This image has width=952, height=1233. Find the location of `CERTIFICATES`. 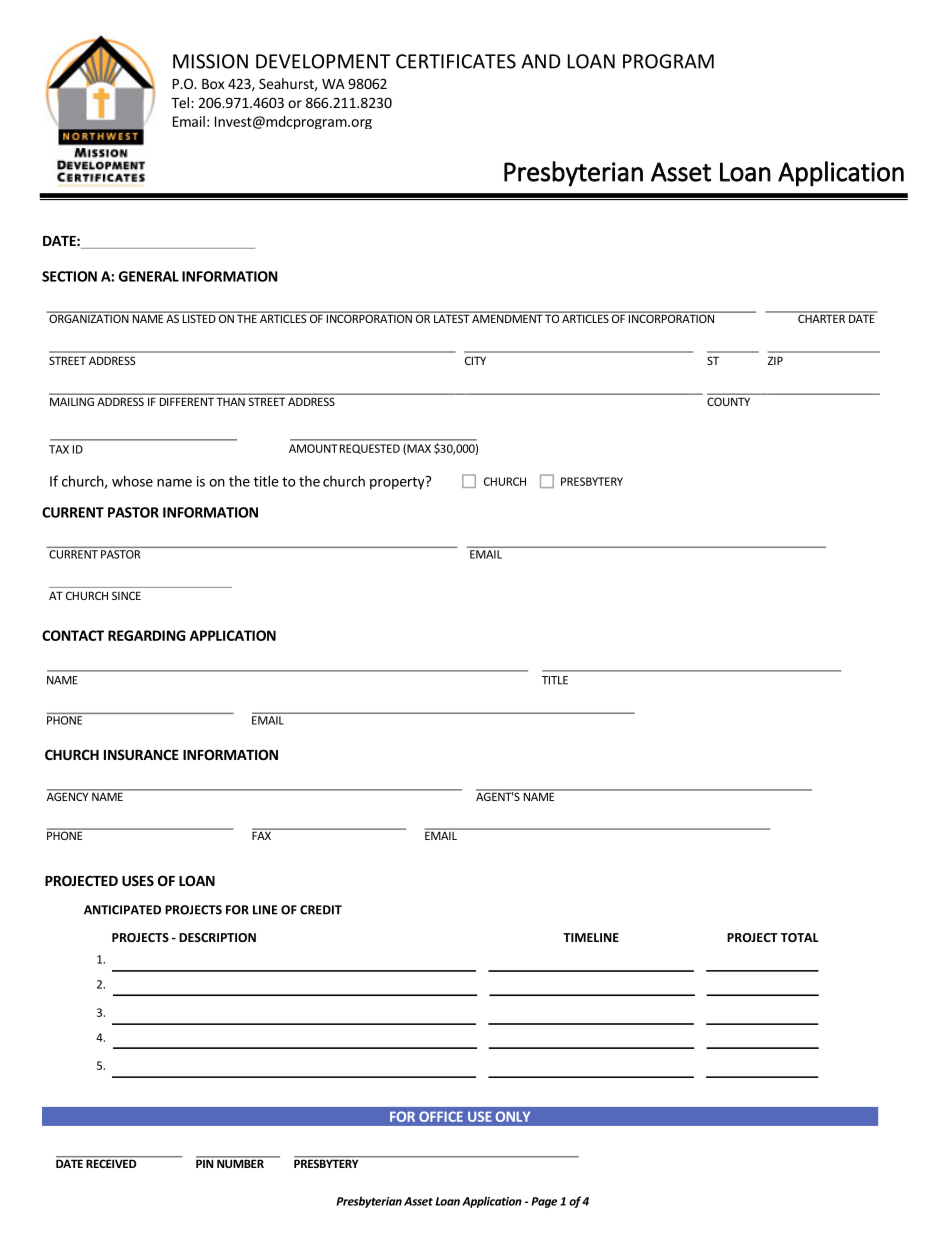

CERTIFICATES is located at coordinates (456, 61).
